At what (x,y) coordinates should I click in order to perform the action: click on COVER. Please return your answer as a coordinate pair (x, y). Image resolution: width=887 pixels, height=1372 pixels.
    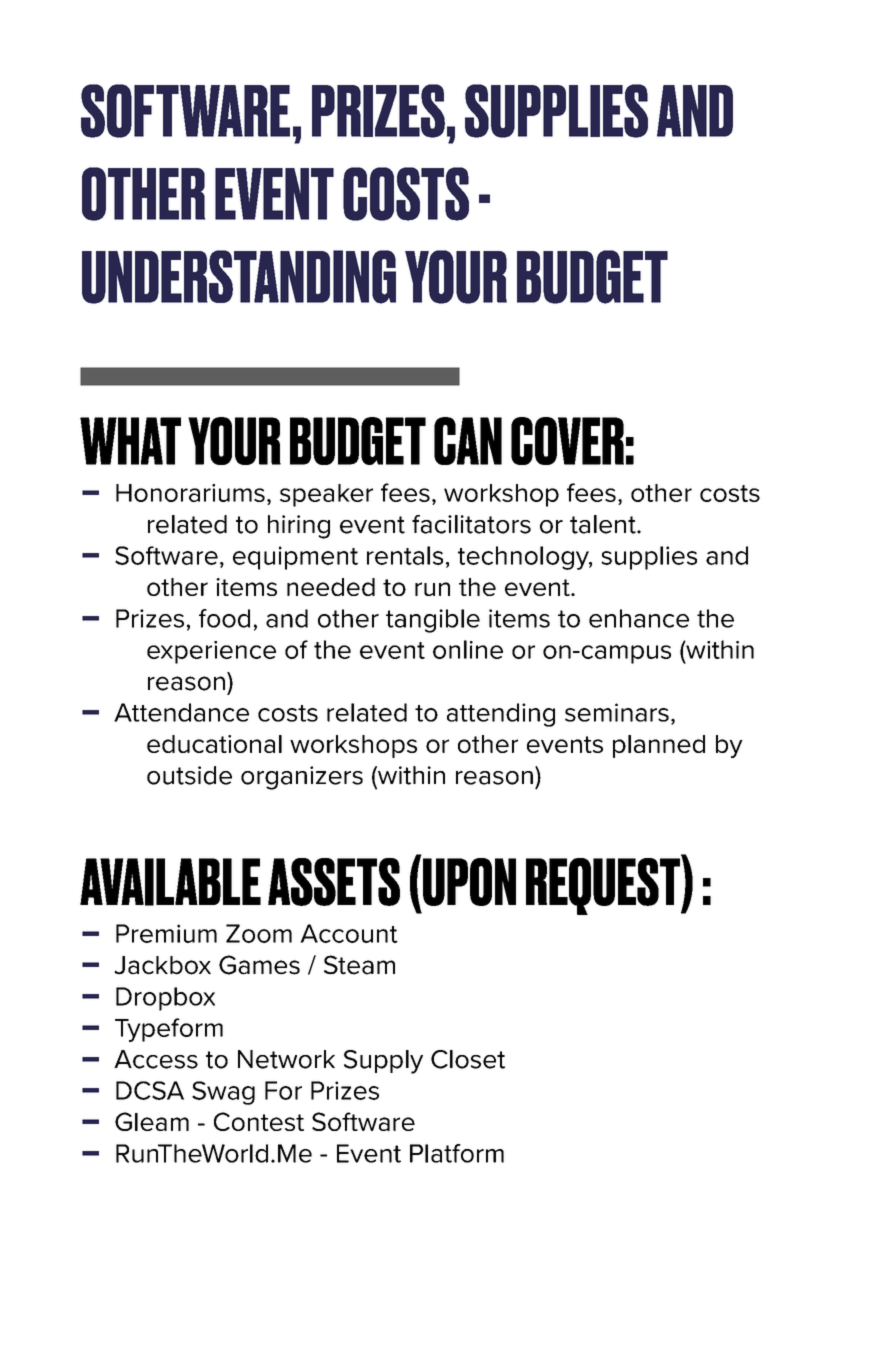
    Looking at the image, I should click on (567, 441).
